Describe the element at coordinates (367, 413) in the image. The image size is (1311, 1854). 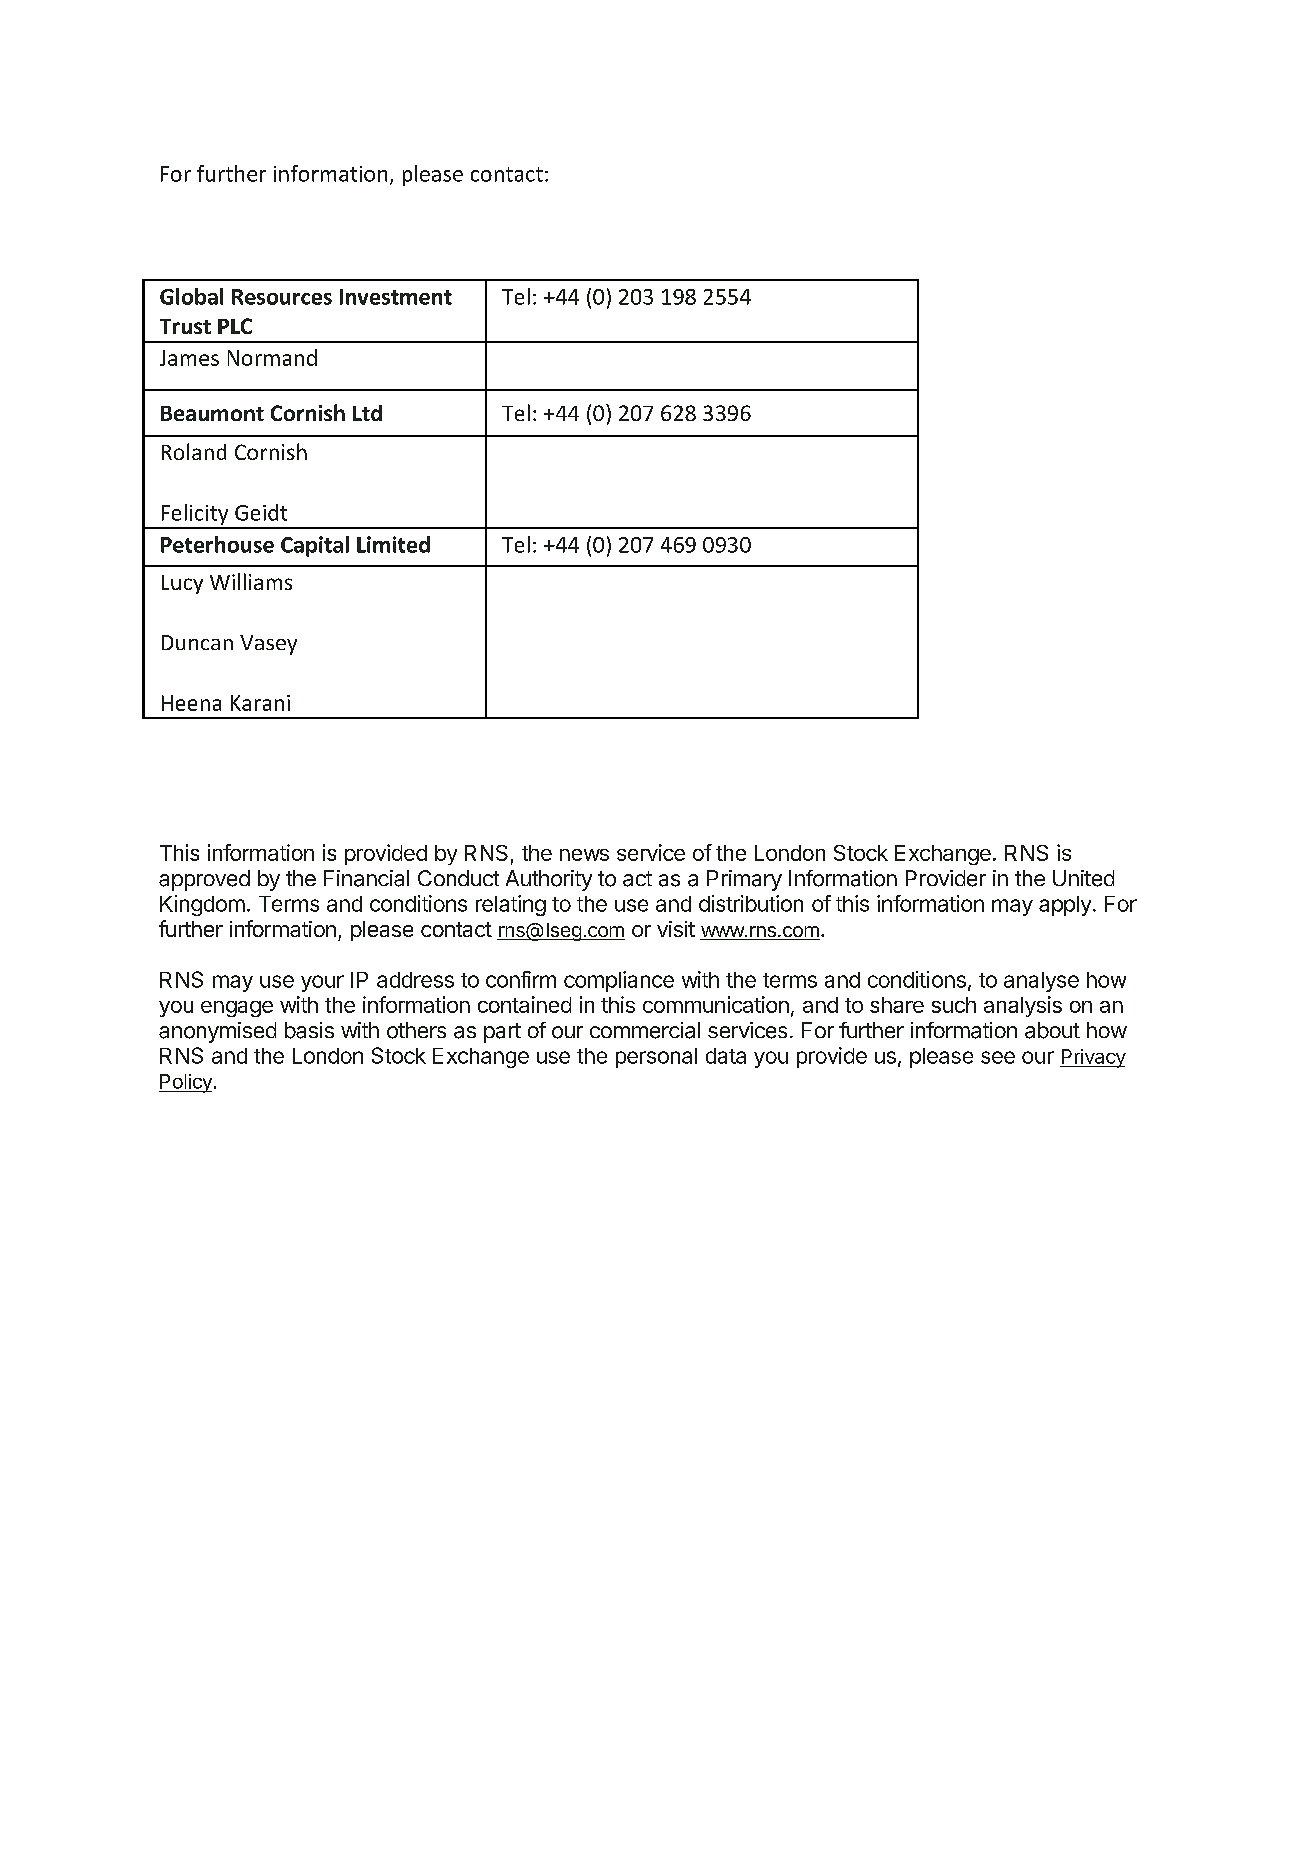
I see `Ltd` at that location.
